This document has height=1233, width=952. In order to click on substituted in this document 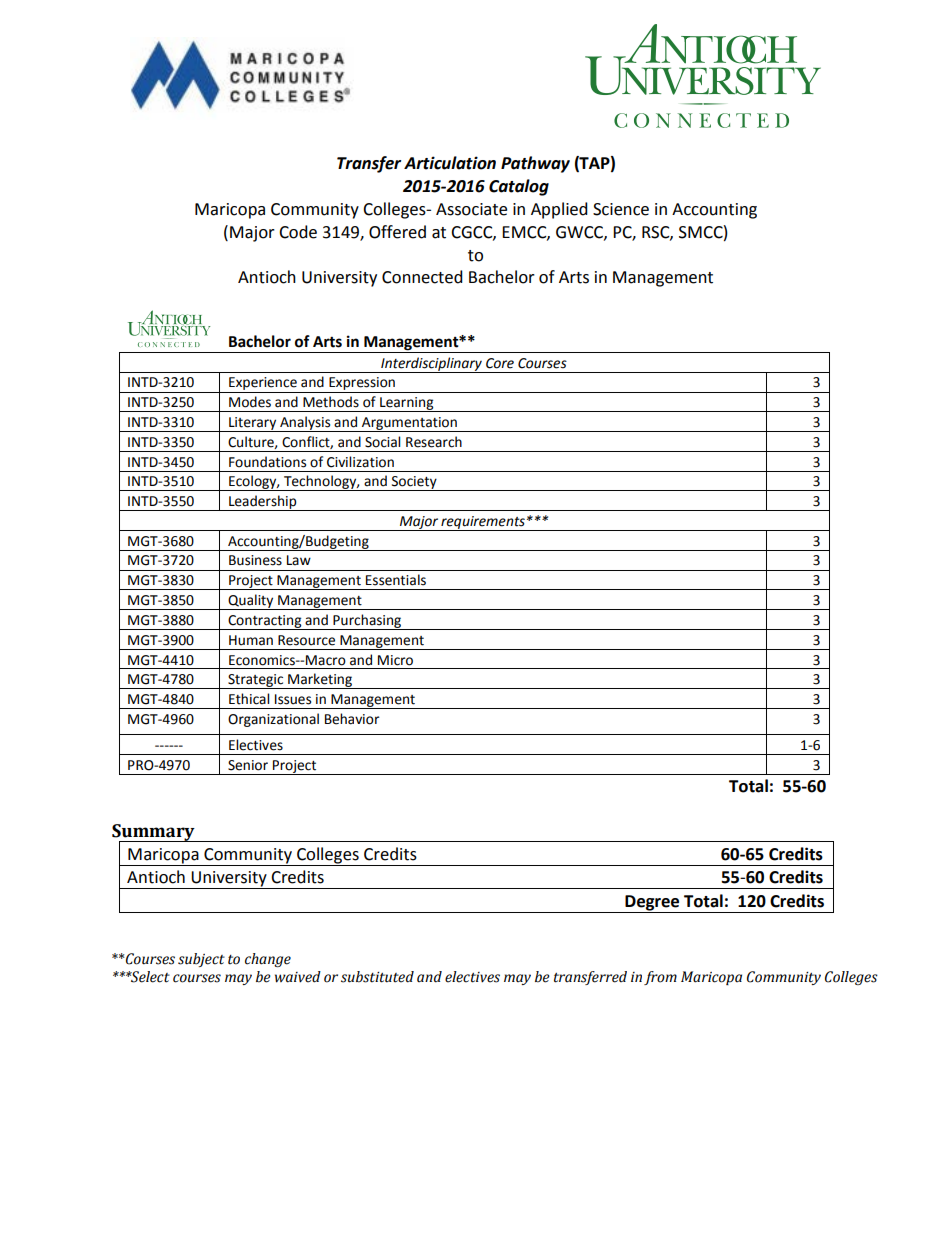, I will do `click(377, 977)`.
